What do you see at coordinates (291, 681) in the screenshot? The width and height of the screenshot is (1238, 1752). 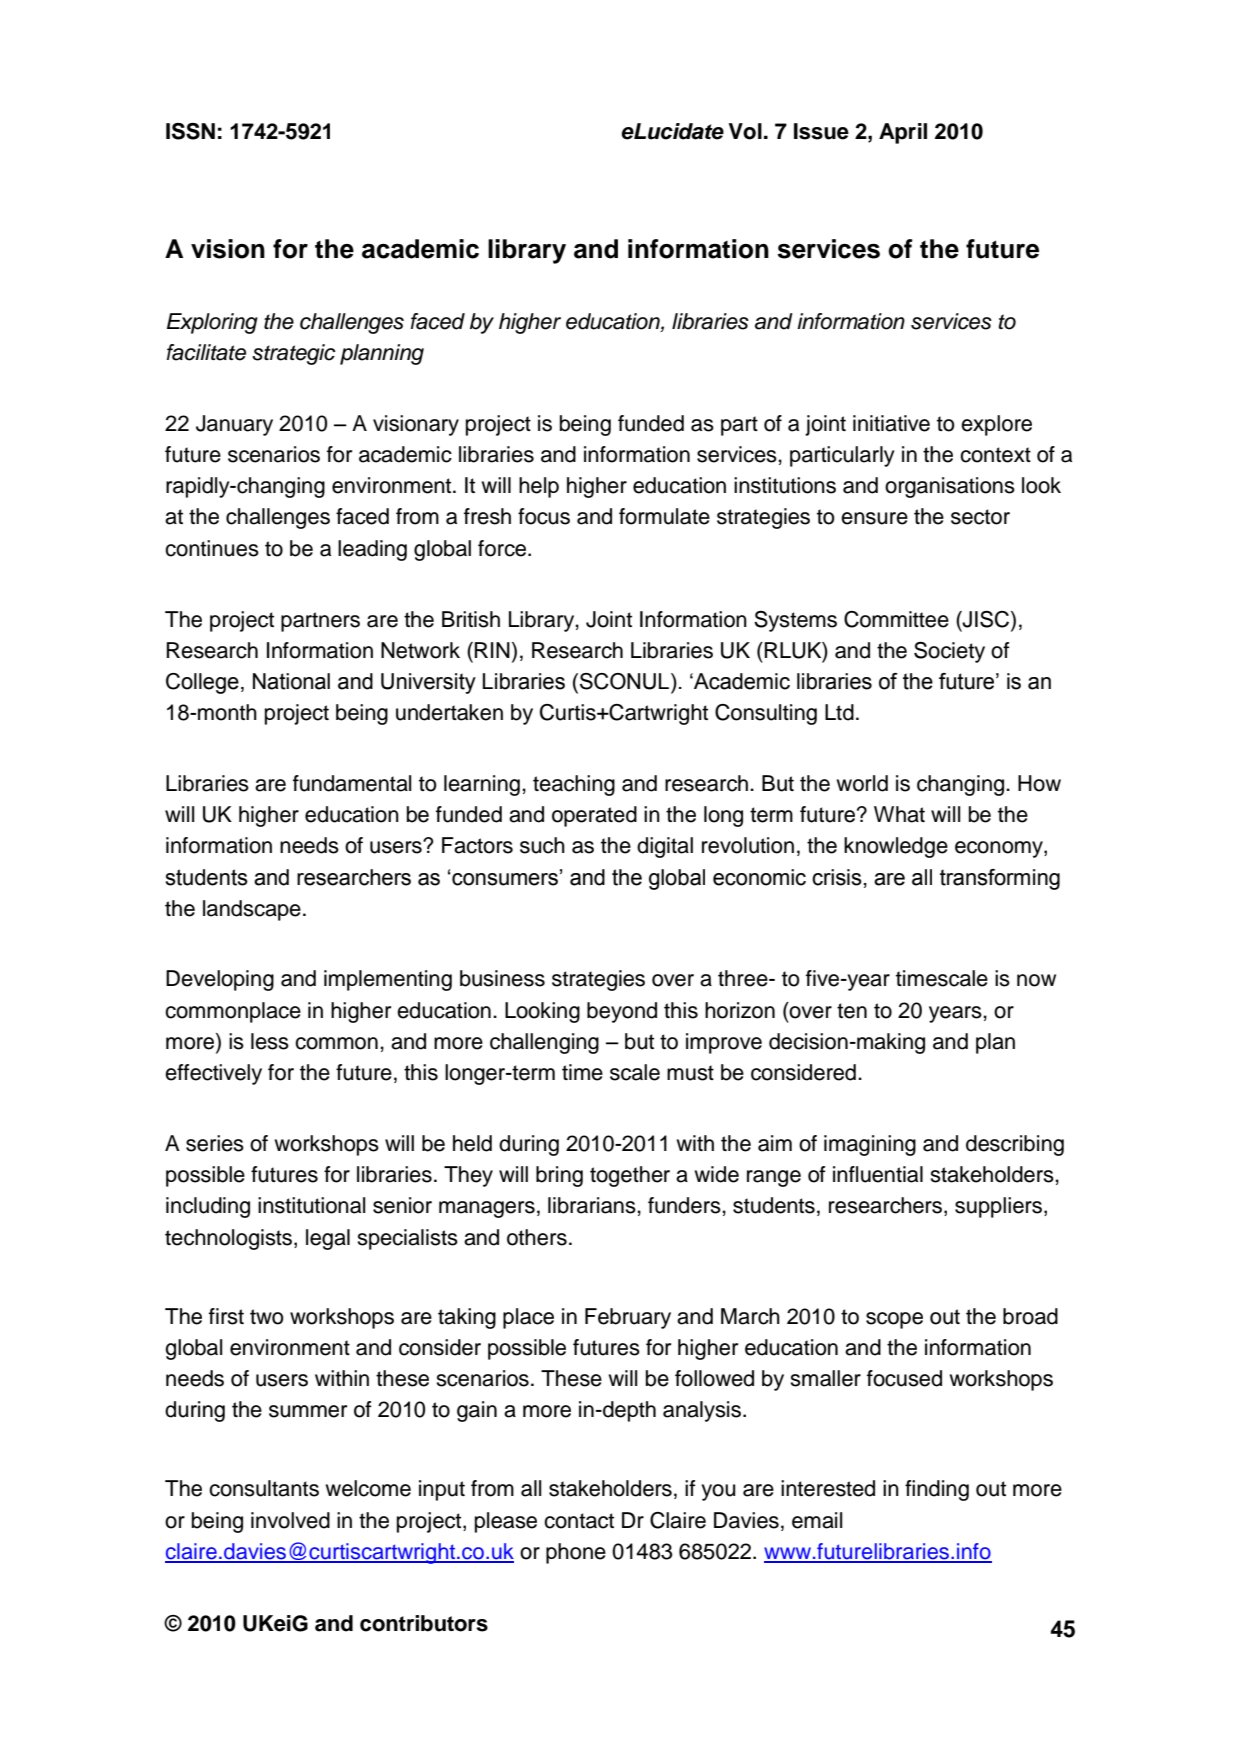 I see `National` at bounding box center [291, 681].
